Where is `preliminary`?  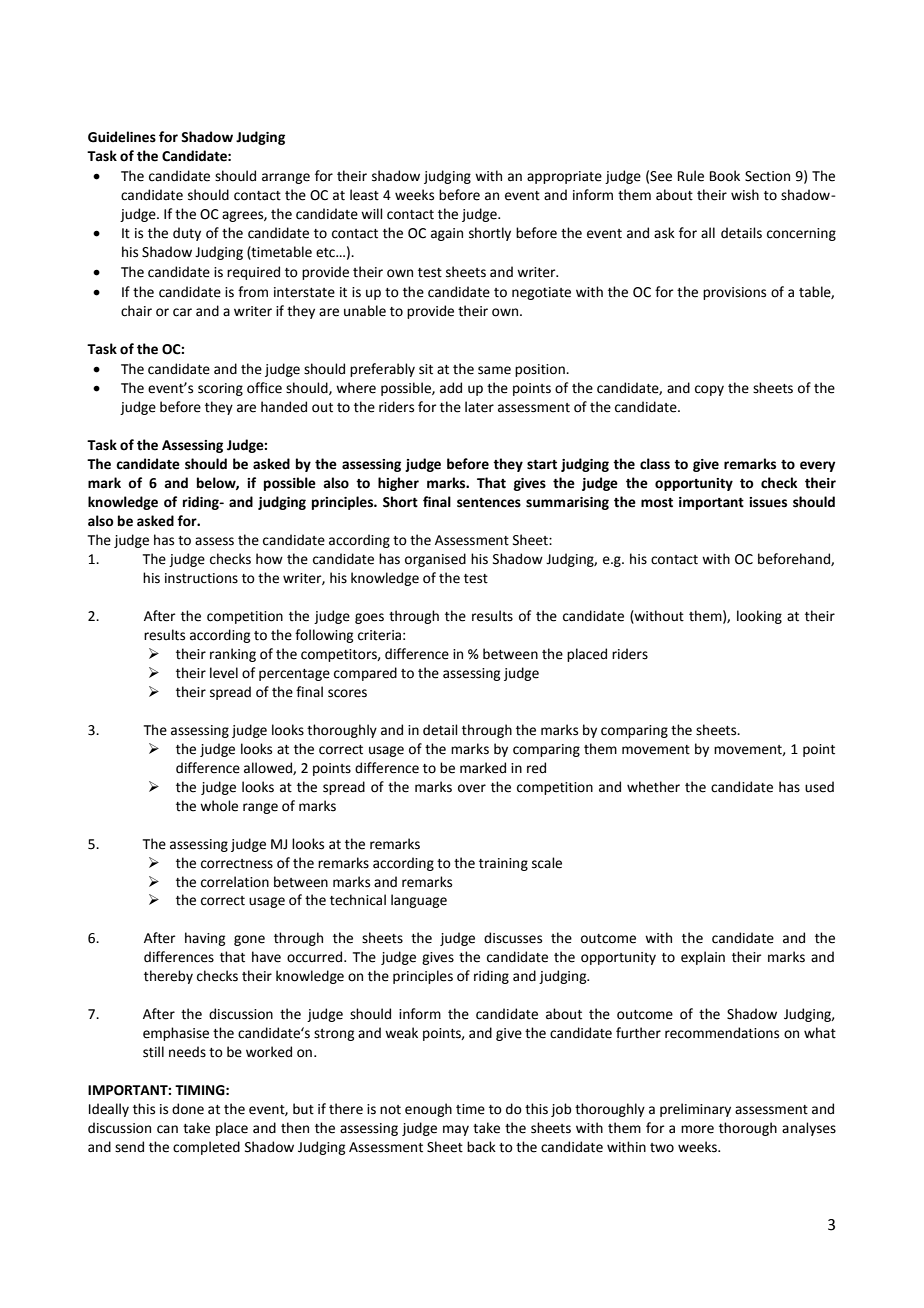
preliminary is located at coordinates (695, 1110).
